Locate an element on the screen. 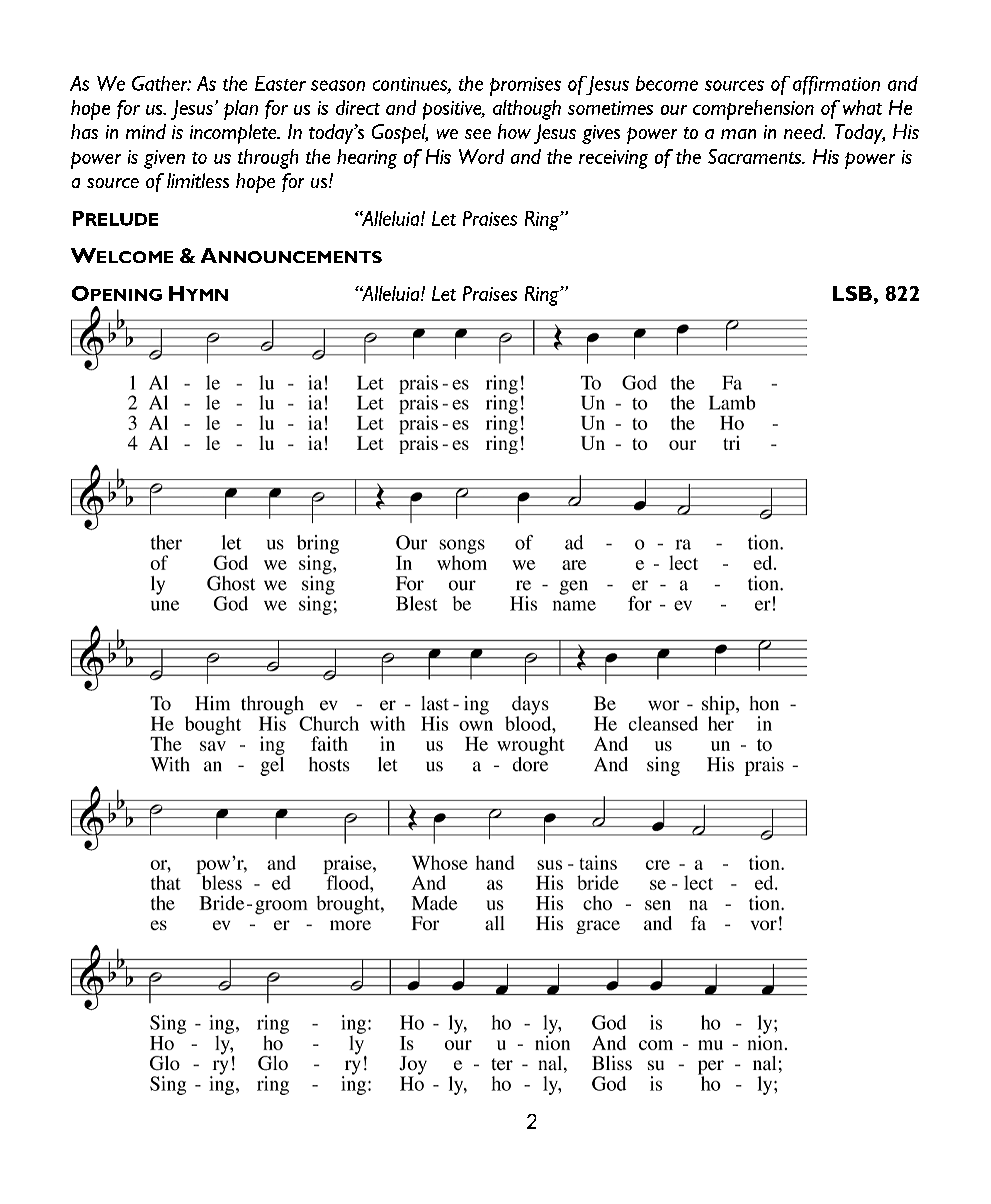 This screenshot has height=1204, width=991. mind is located at coordinates (146, 131).
